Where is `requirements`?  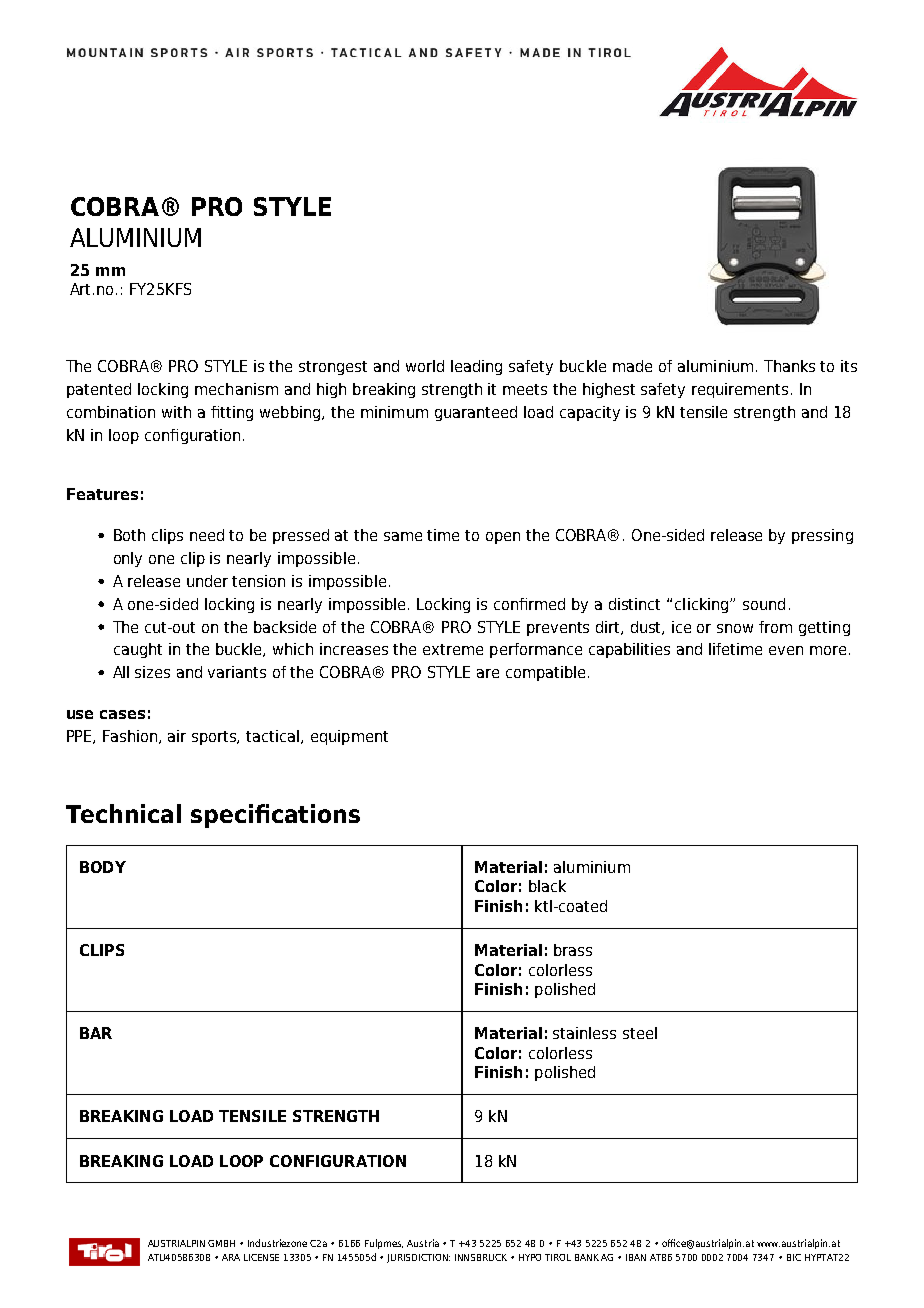
requirements is located at coordinates (742, 390).
